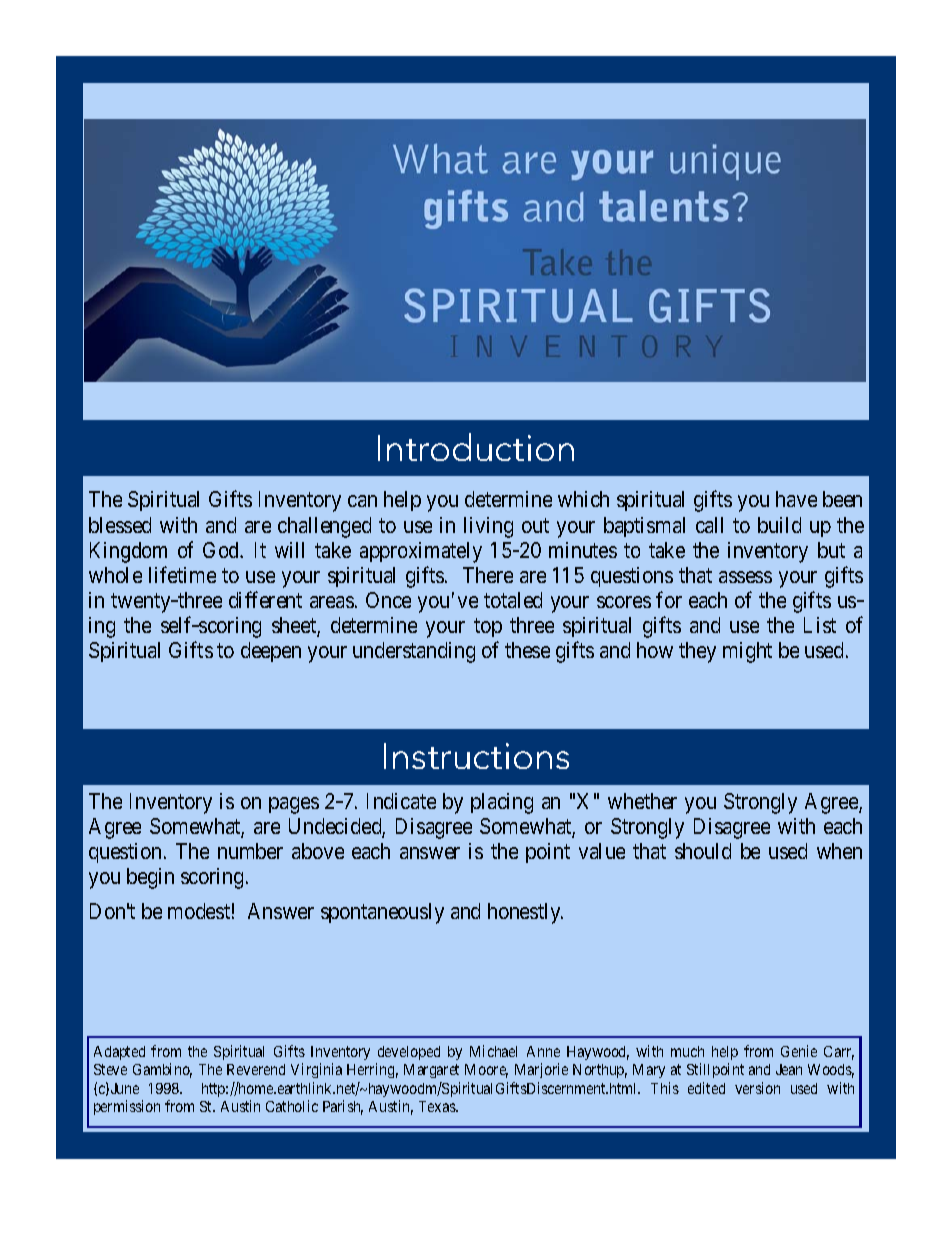  Describe the element at coordinates (747, 652) in the page. I see `might` at that location.
